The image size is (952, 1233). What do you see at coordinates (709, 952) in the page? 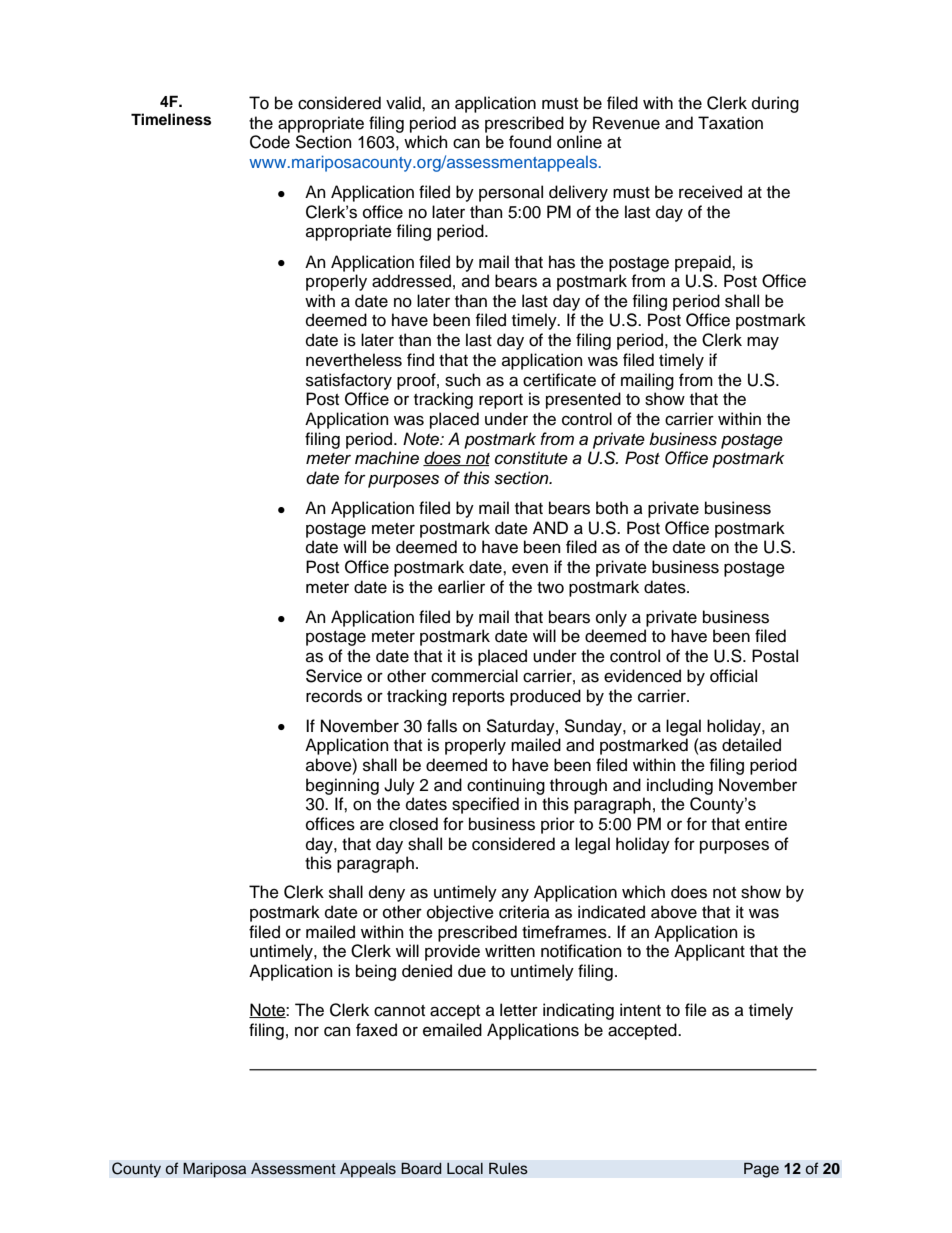
I see `Applicant` at bounding box center [709, 952].
